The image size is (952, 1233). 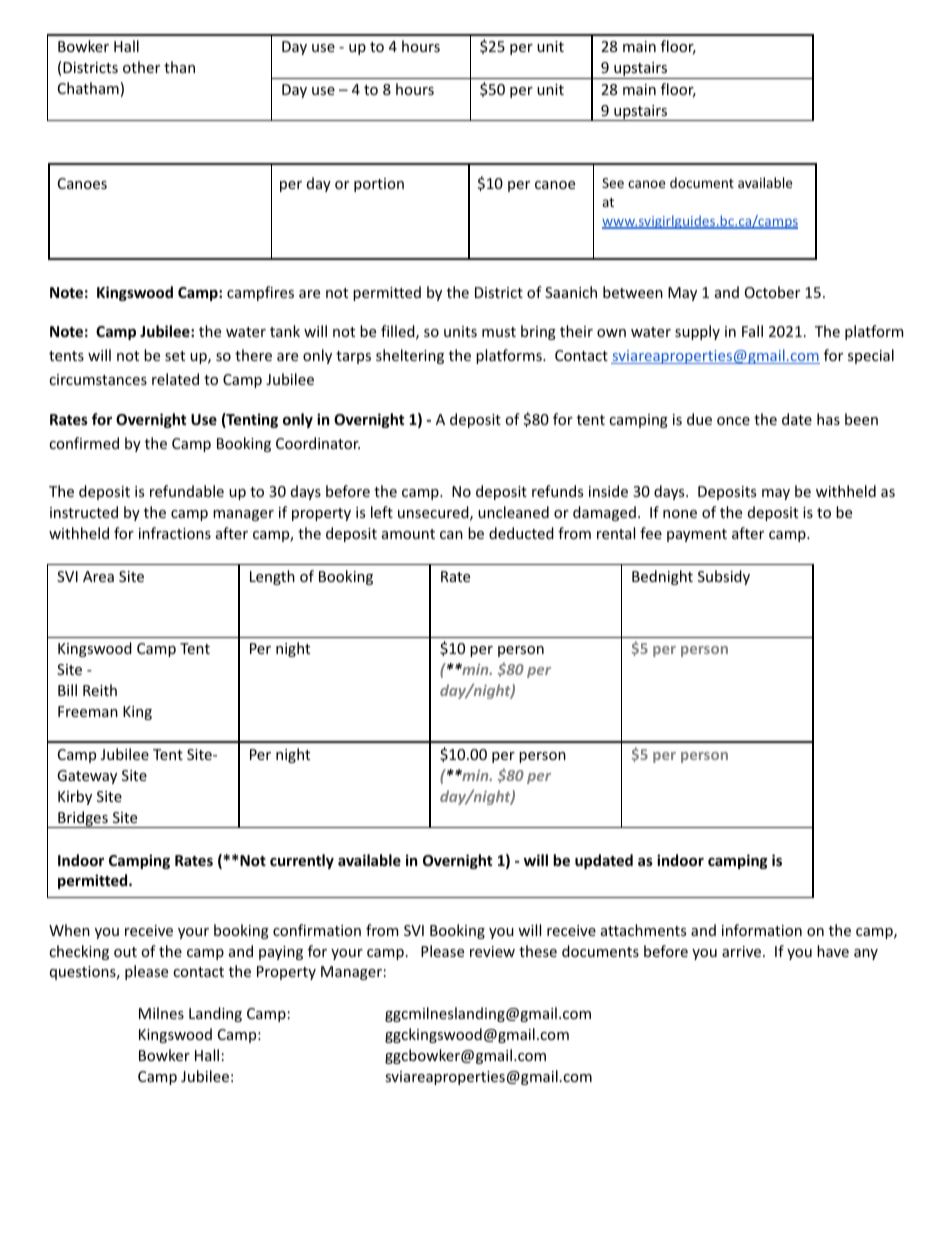 What do you see at coordinates (613, 183) in the screenshot?
I see `See` at bounding box center [613, 183].
